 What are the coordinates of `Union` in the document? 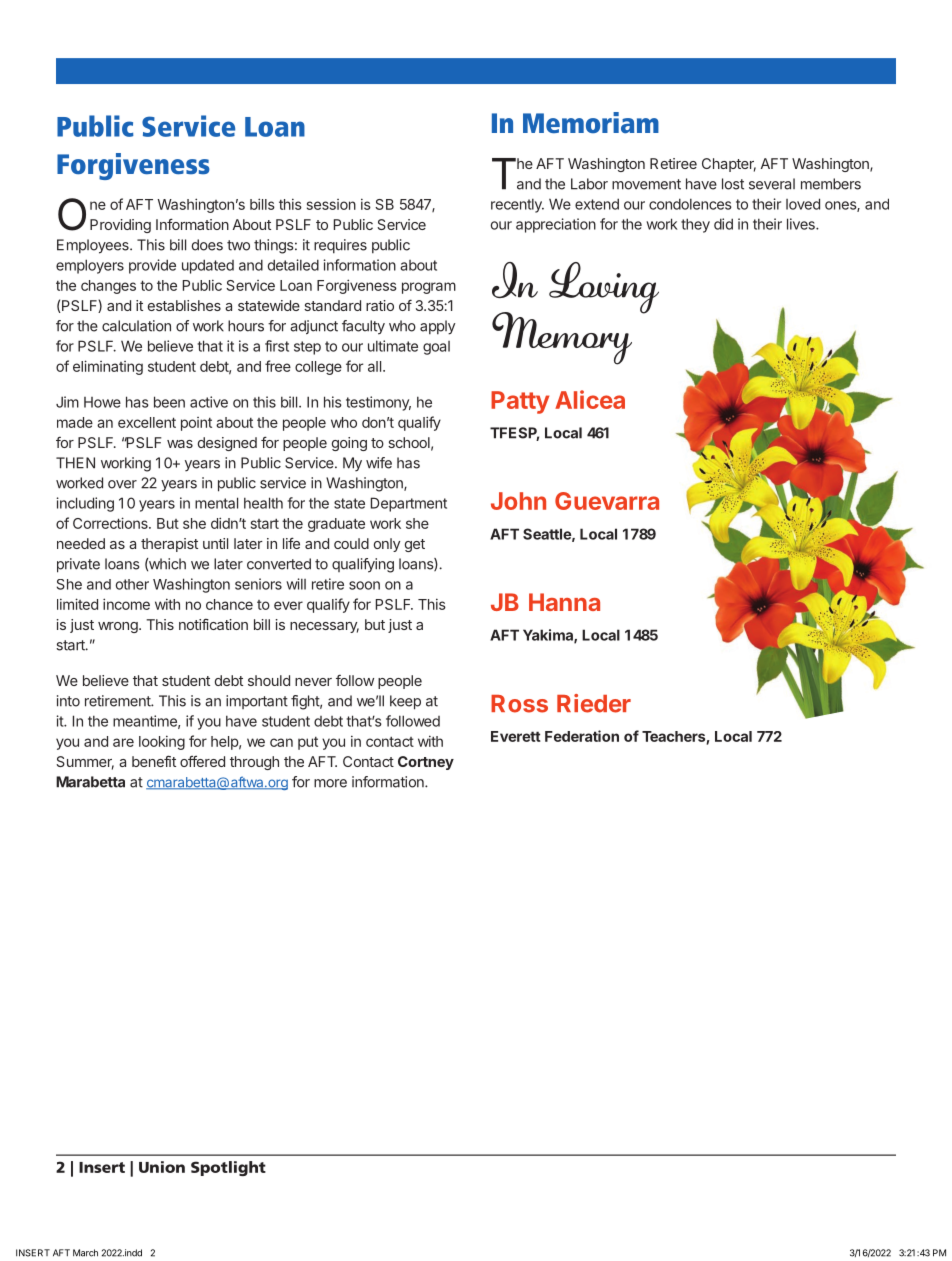 It's located at (162, 1167).
